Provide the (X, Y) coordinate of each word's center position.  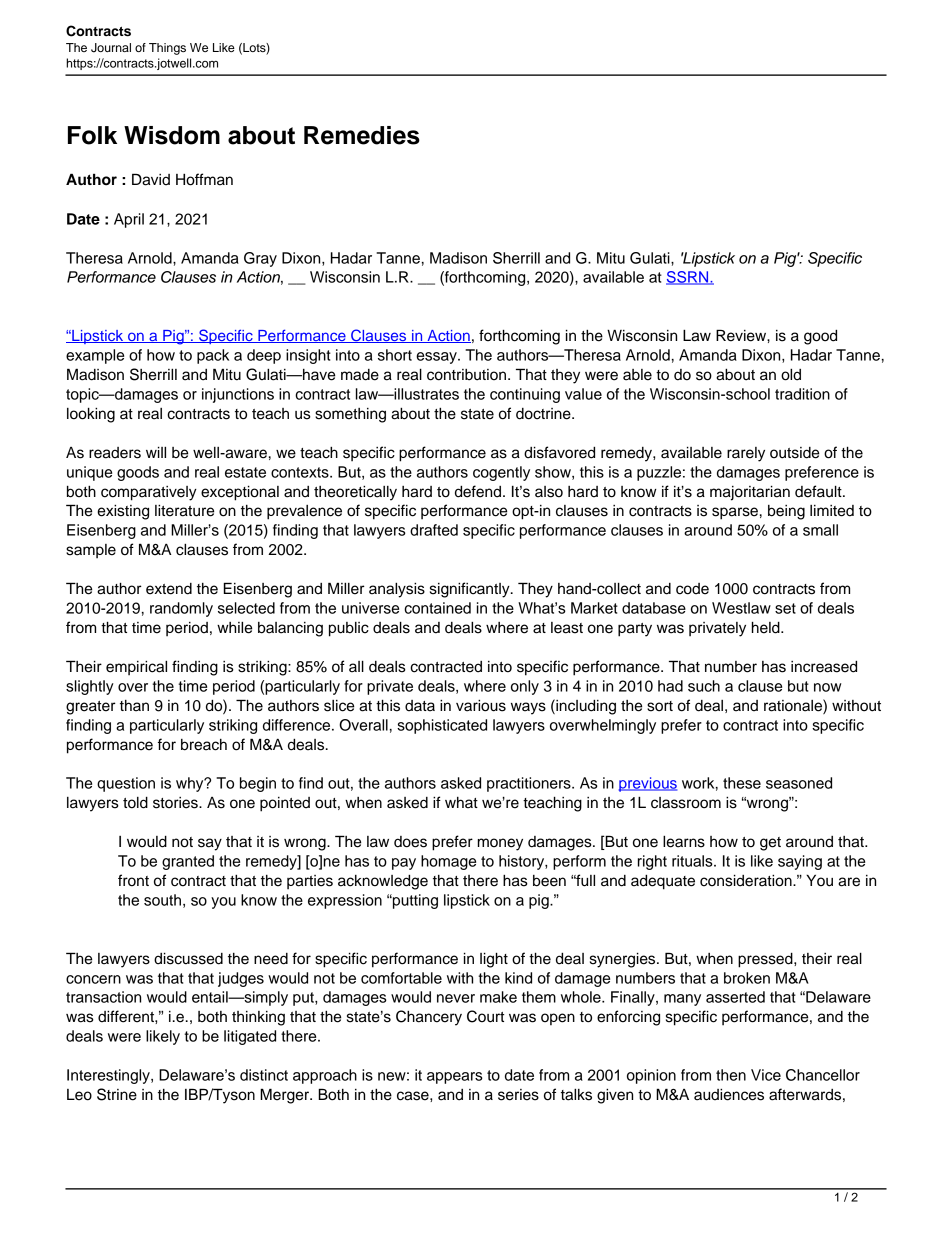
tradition (802, 394)
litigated (250, 1037)
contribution (468, 375)
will (156, 452)
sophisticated (442, 726)
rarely (746, 454)
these (742, 783)
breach (204, 745)
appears (455, 1078)
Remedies (362, 135)
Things (167, 49)
